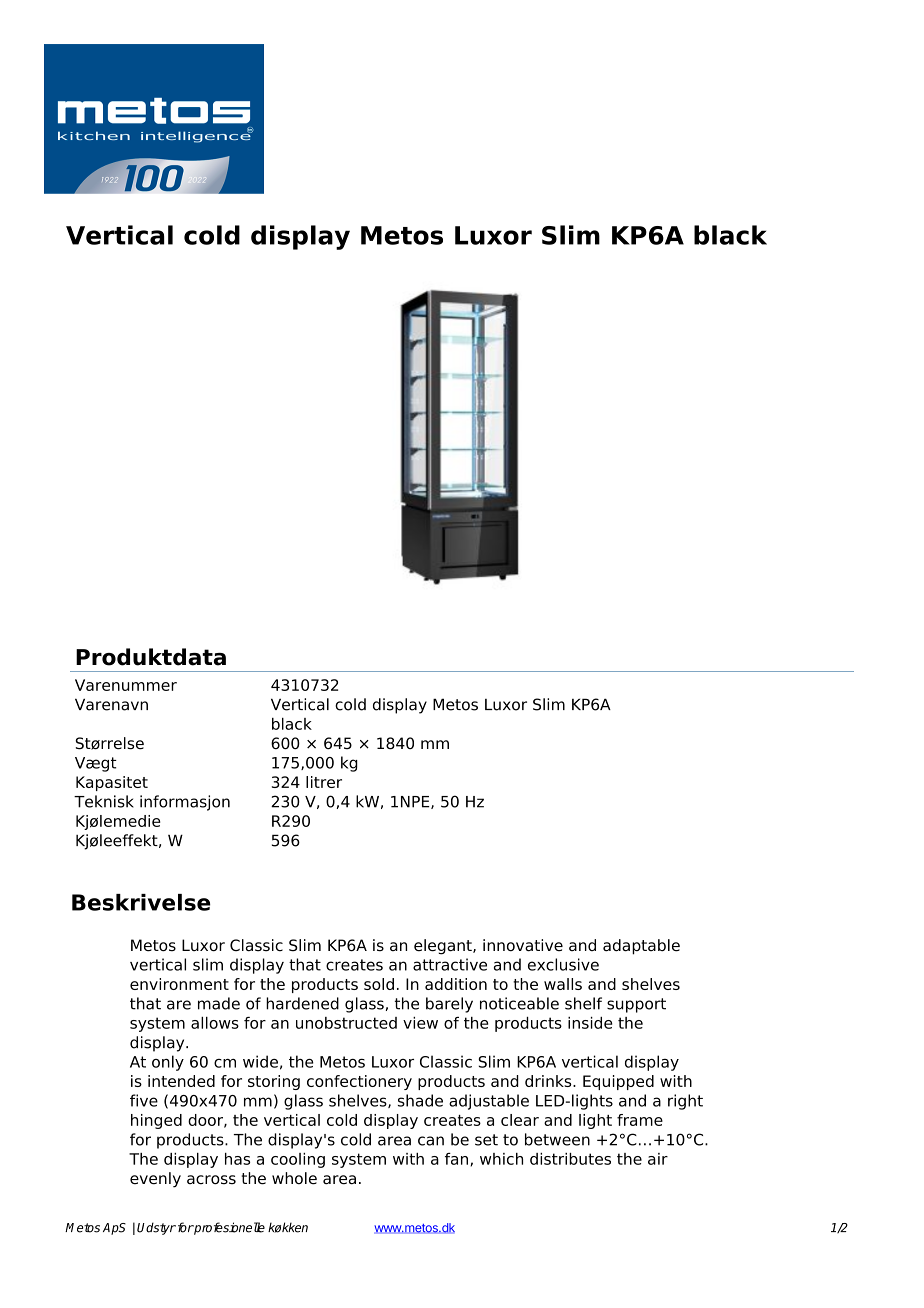 The height and width of the screenshot is (1308, 924). Describe the element at coordinates (641, 947) in the screenshot. I see `adaptable` at that location.
